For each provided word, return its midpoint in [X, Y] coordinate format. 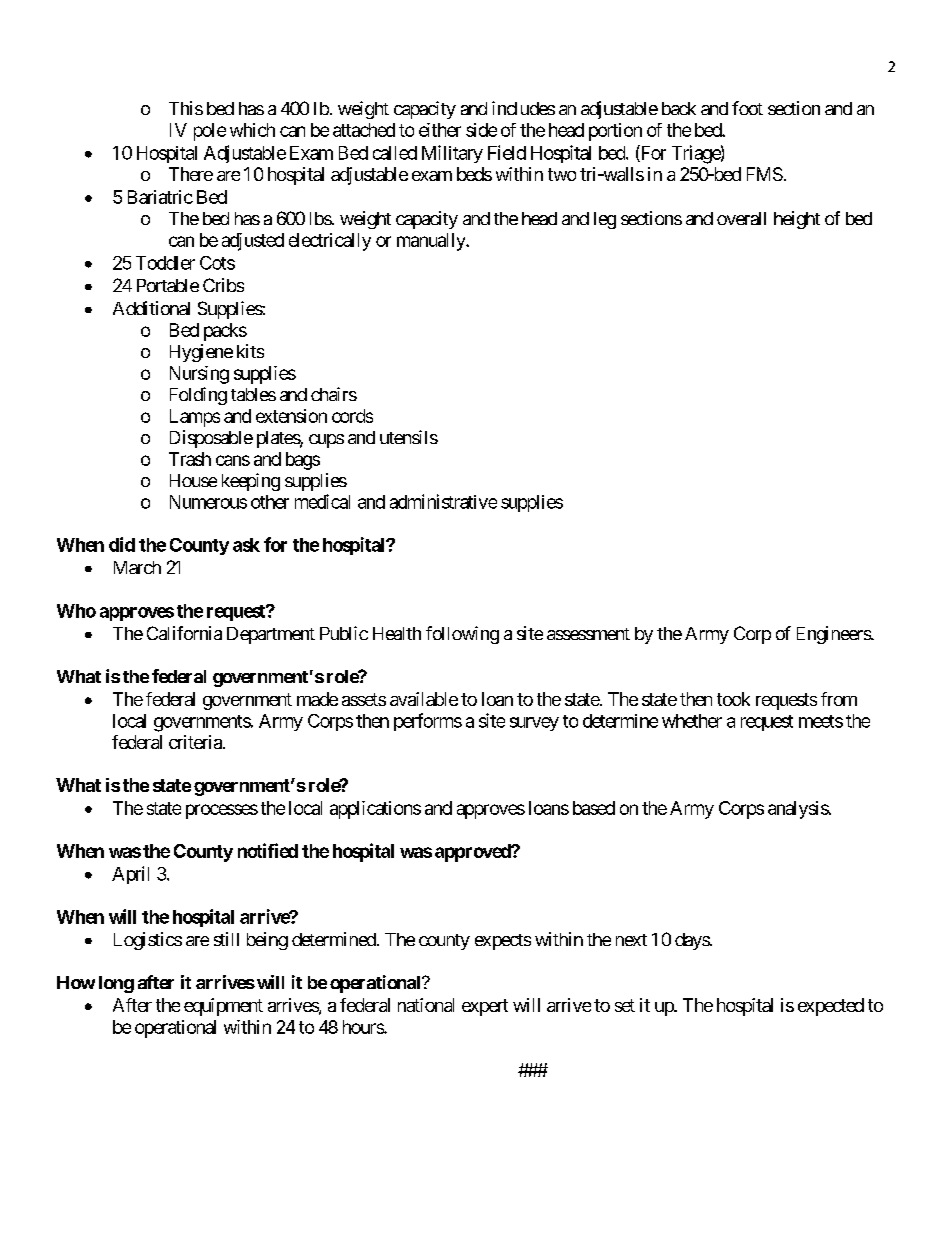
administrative [443, 501]
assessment [588, 634]
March [137, 567]
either [440, 130]
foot [747, 108]
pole [210, 132]
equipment [223, 1007]
